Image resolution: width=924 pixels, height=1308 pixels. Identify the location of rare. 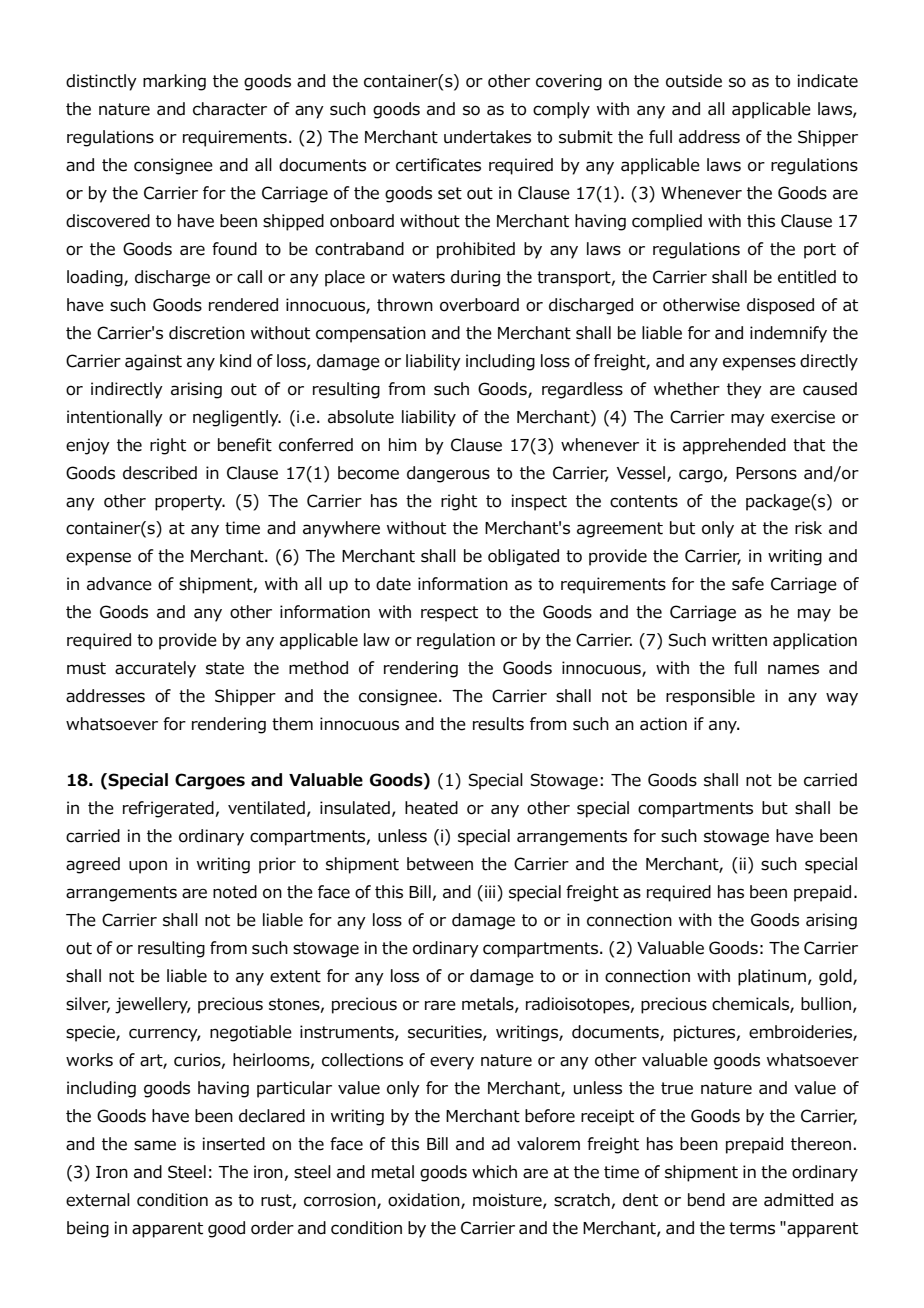
(440, 1005).
